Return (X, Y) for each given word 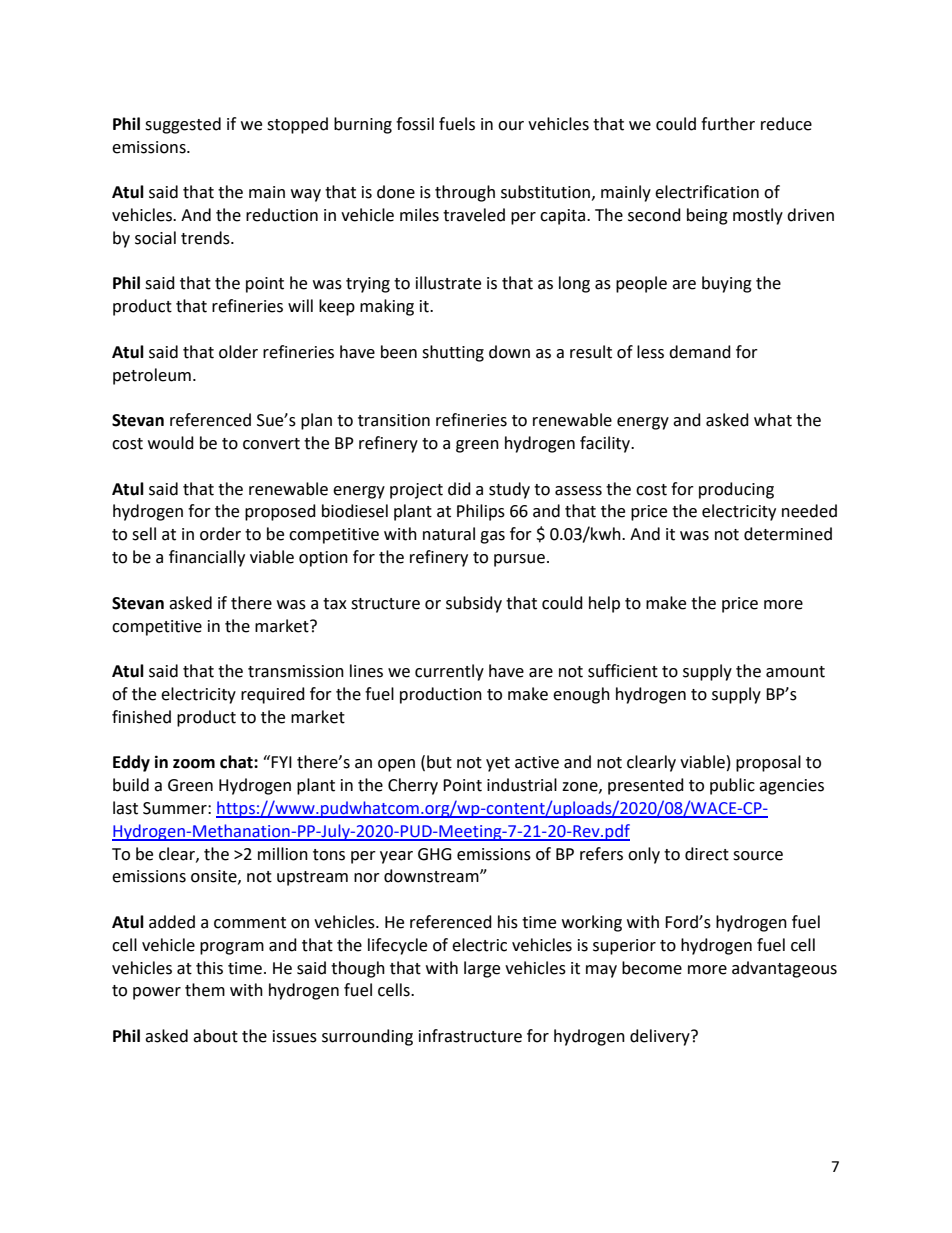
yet (498, 764)
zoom (194, 764)
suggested (183, 125)
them (205, 990)
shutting (453, 353)
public (732, 786)
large (482, 969)
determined (788, 534)
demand (700, 352)
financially (207, 558)
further (728, 124)
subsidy (474, 604)
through (465, 193)
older (238, 352)
